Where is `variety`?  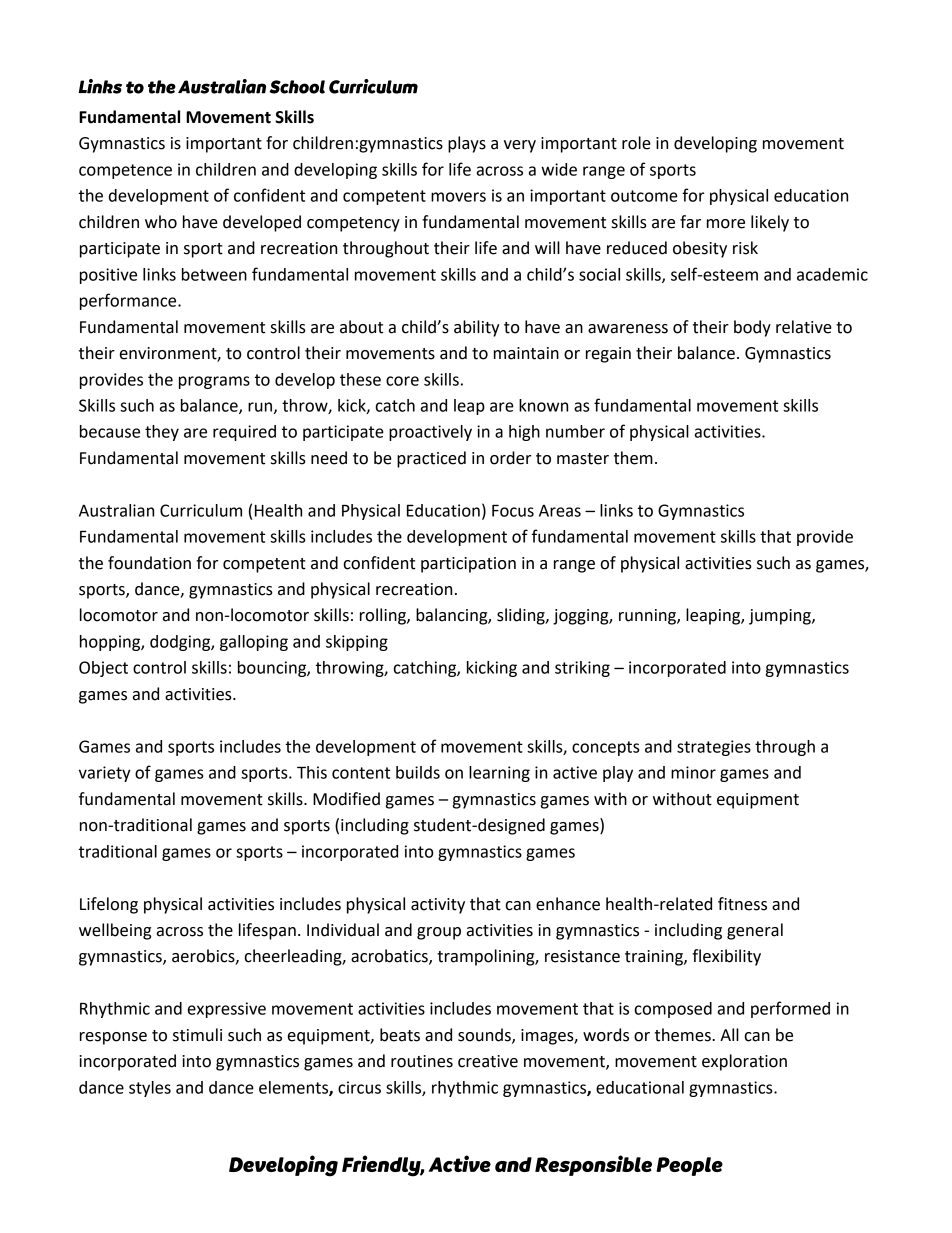 variety is located at coordinates (105, 774).
